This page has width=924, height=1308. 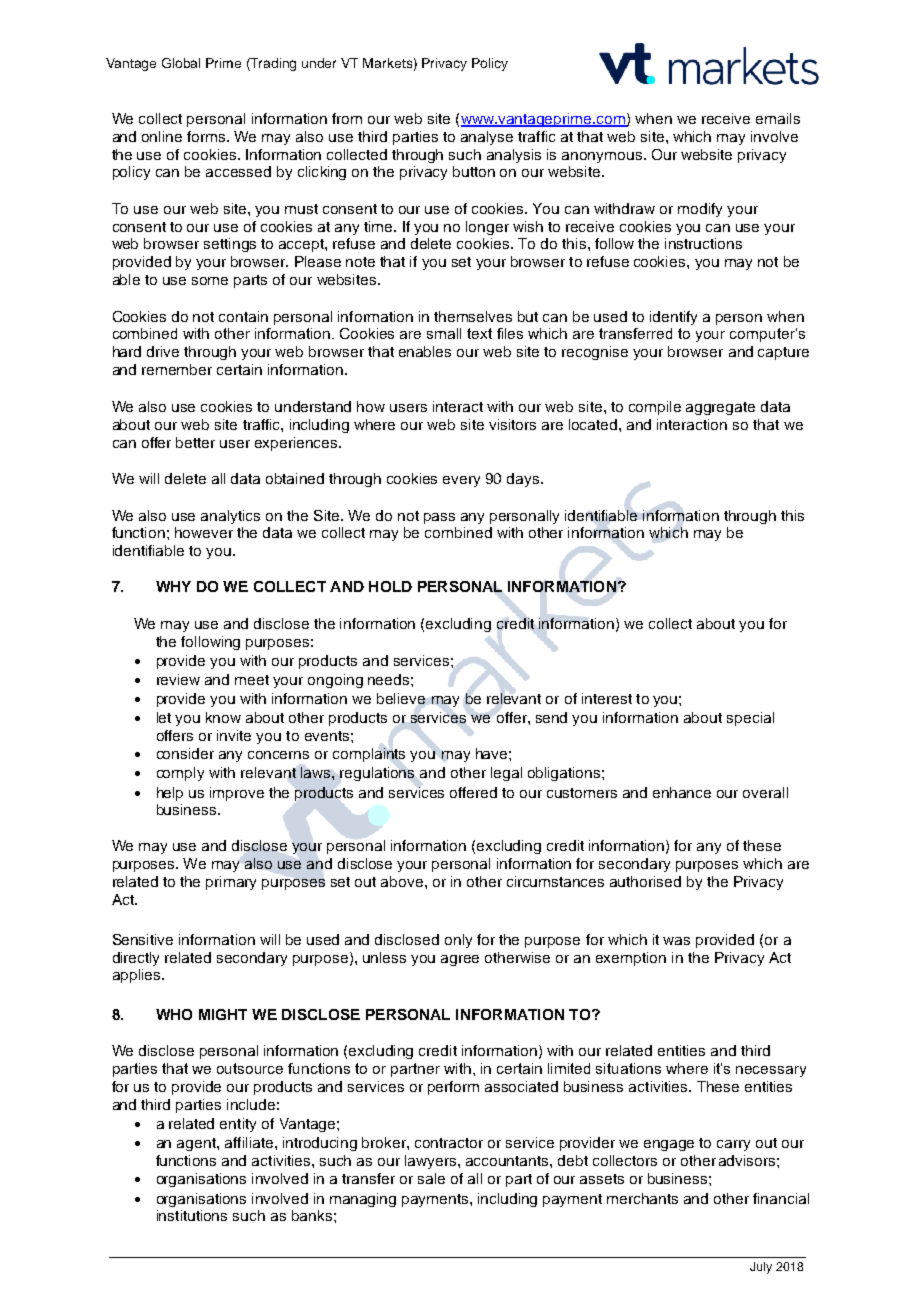 I want to click on special, so click(x=750, y=719).
